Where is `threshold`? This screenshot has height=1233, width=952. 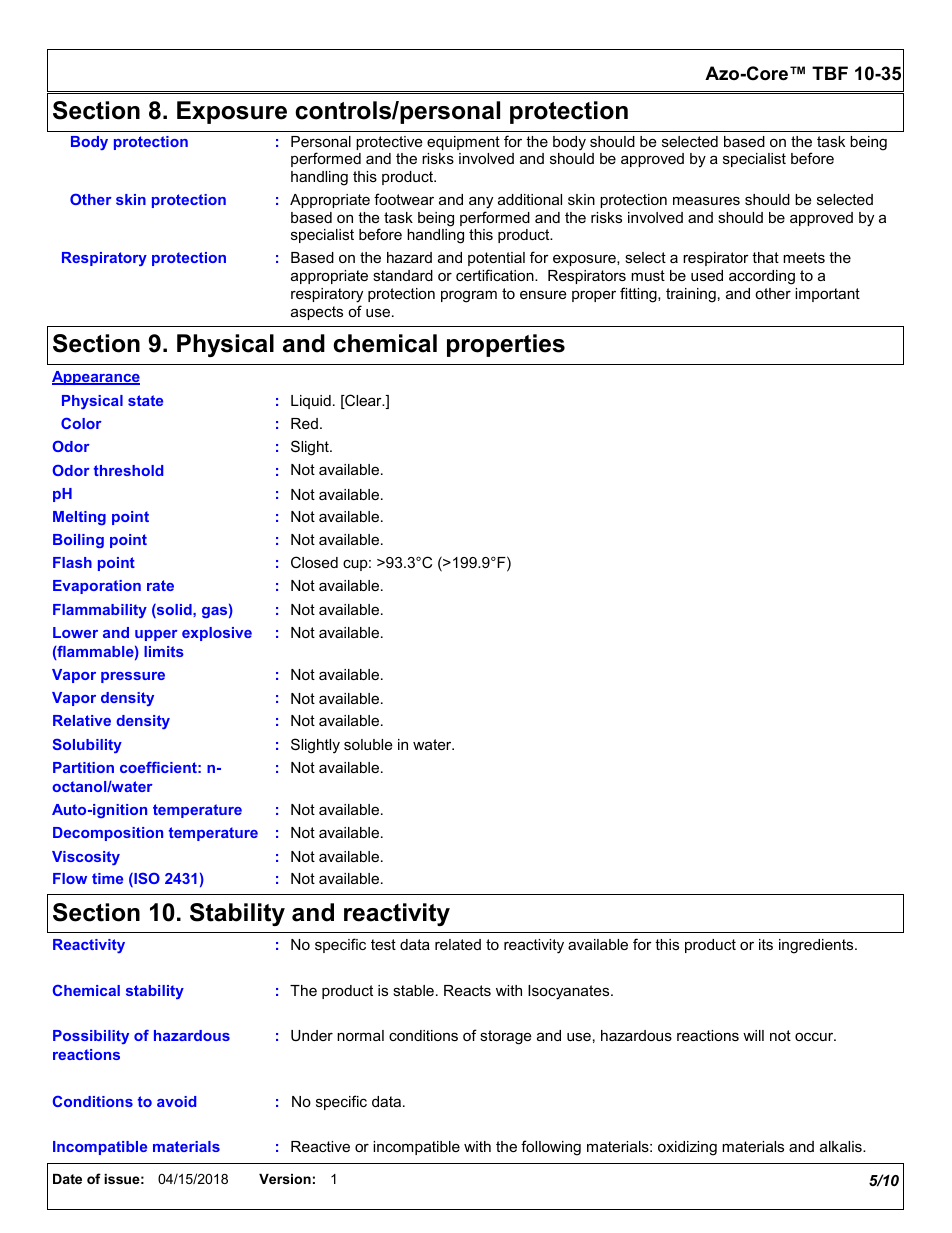 threshold is located at coordinates (128, 470).
